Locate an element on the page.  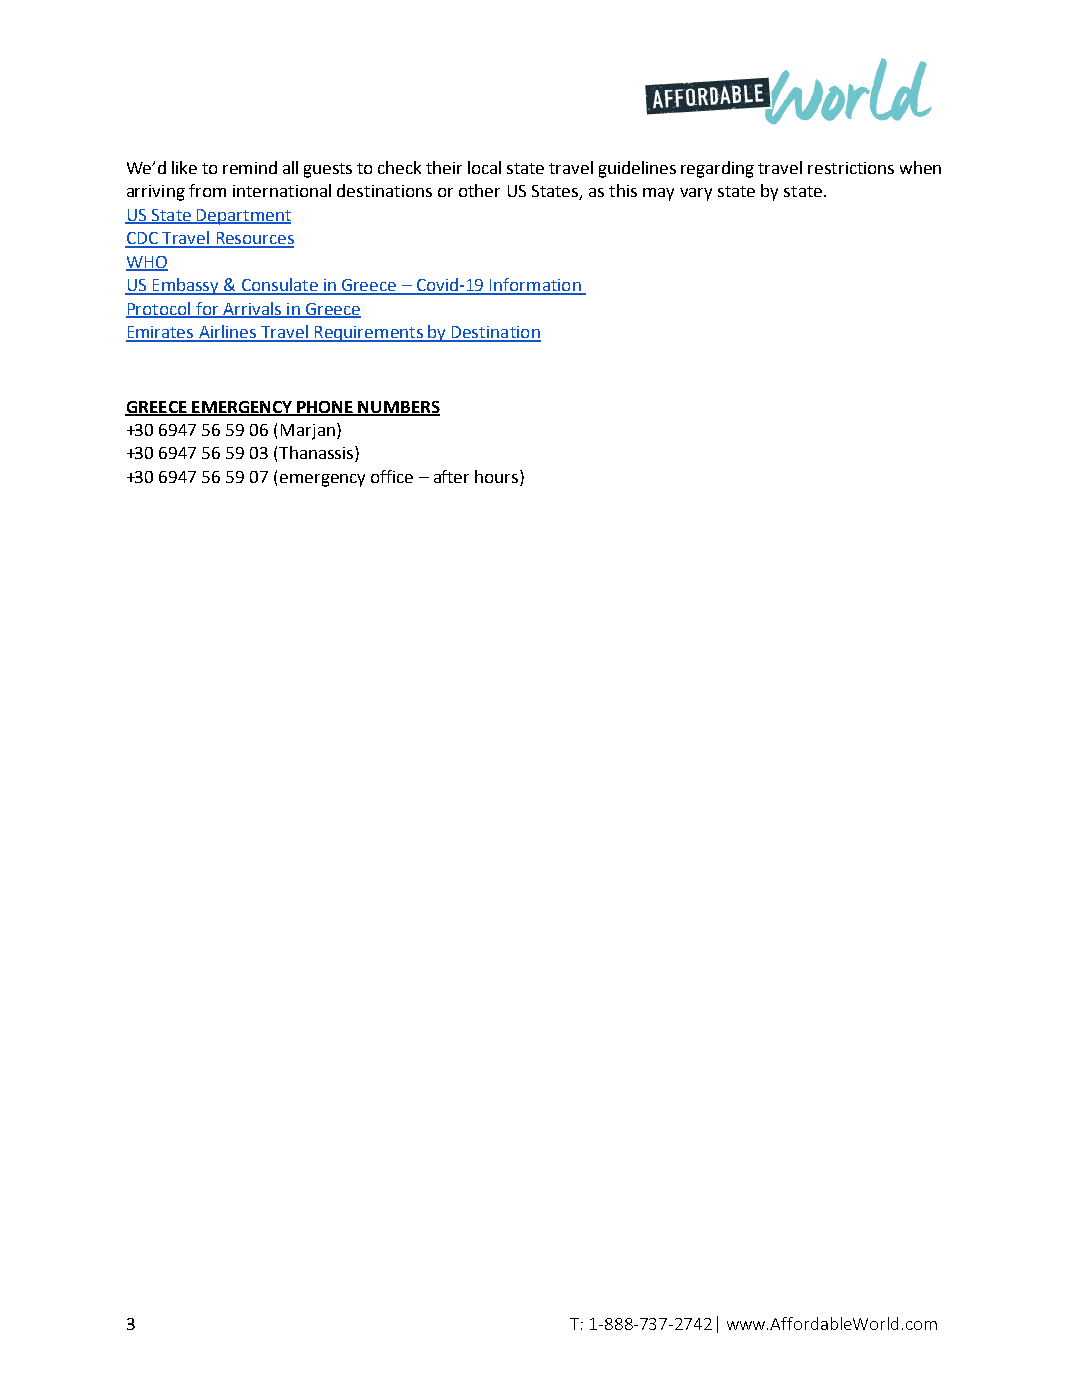
office is located at coordinates (392, 476).
